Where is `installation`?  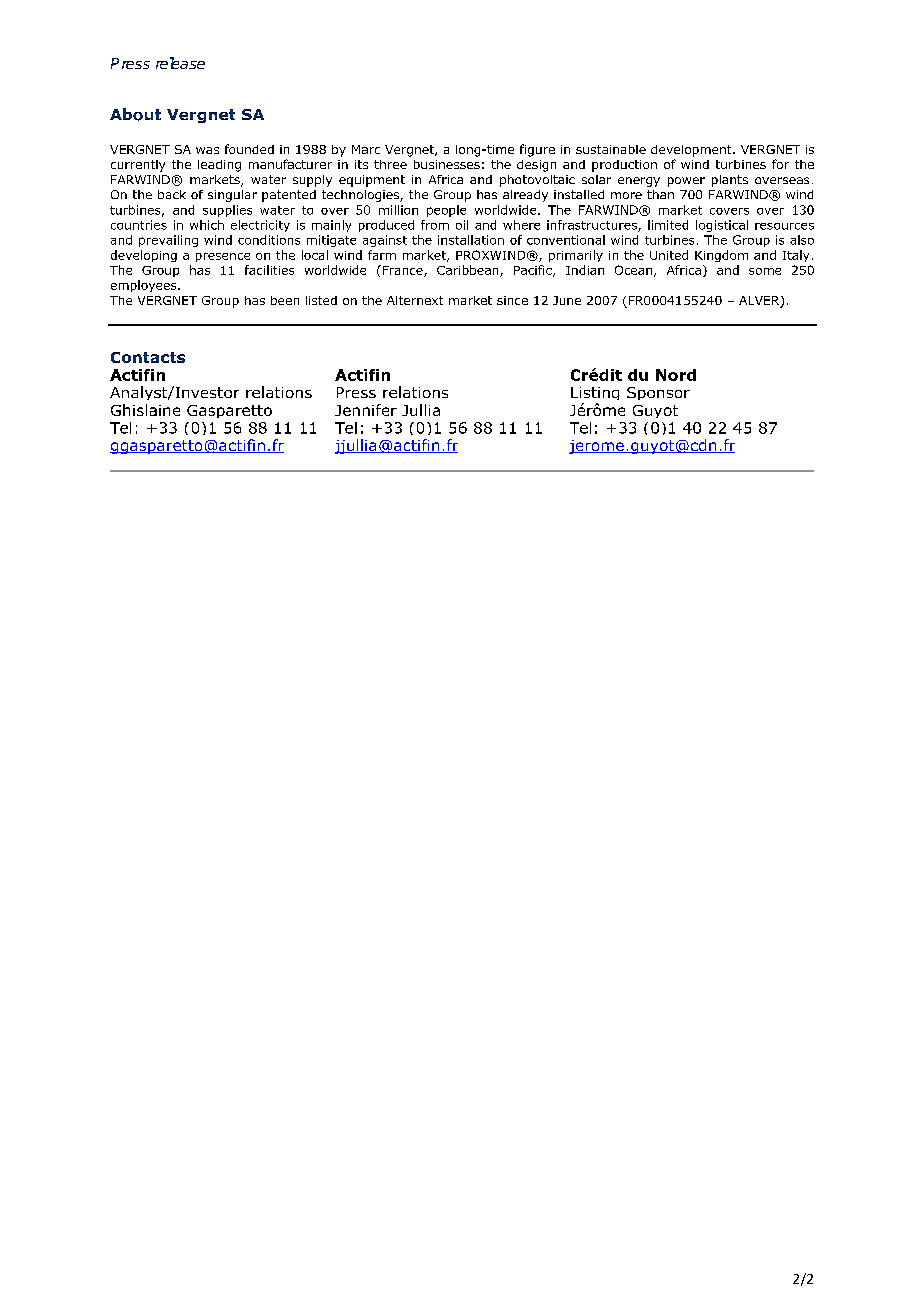 installation is located at coordinates (471, 240).
